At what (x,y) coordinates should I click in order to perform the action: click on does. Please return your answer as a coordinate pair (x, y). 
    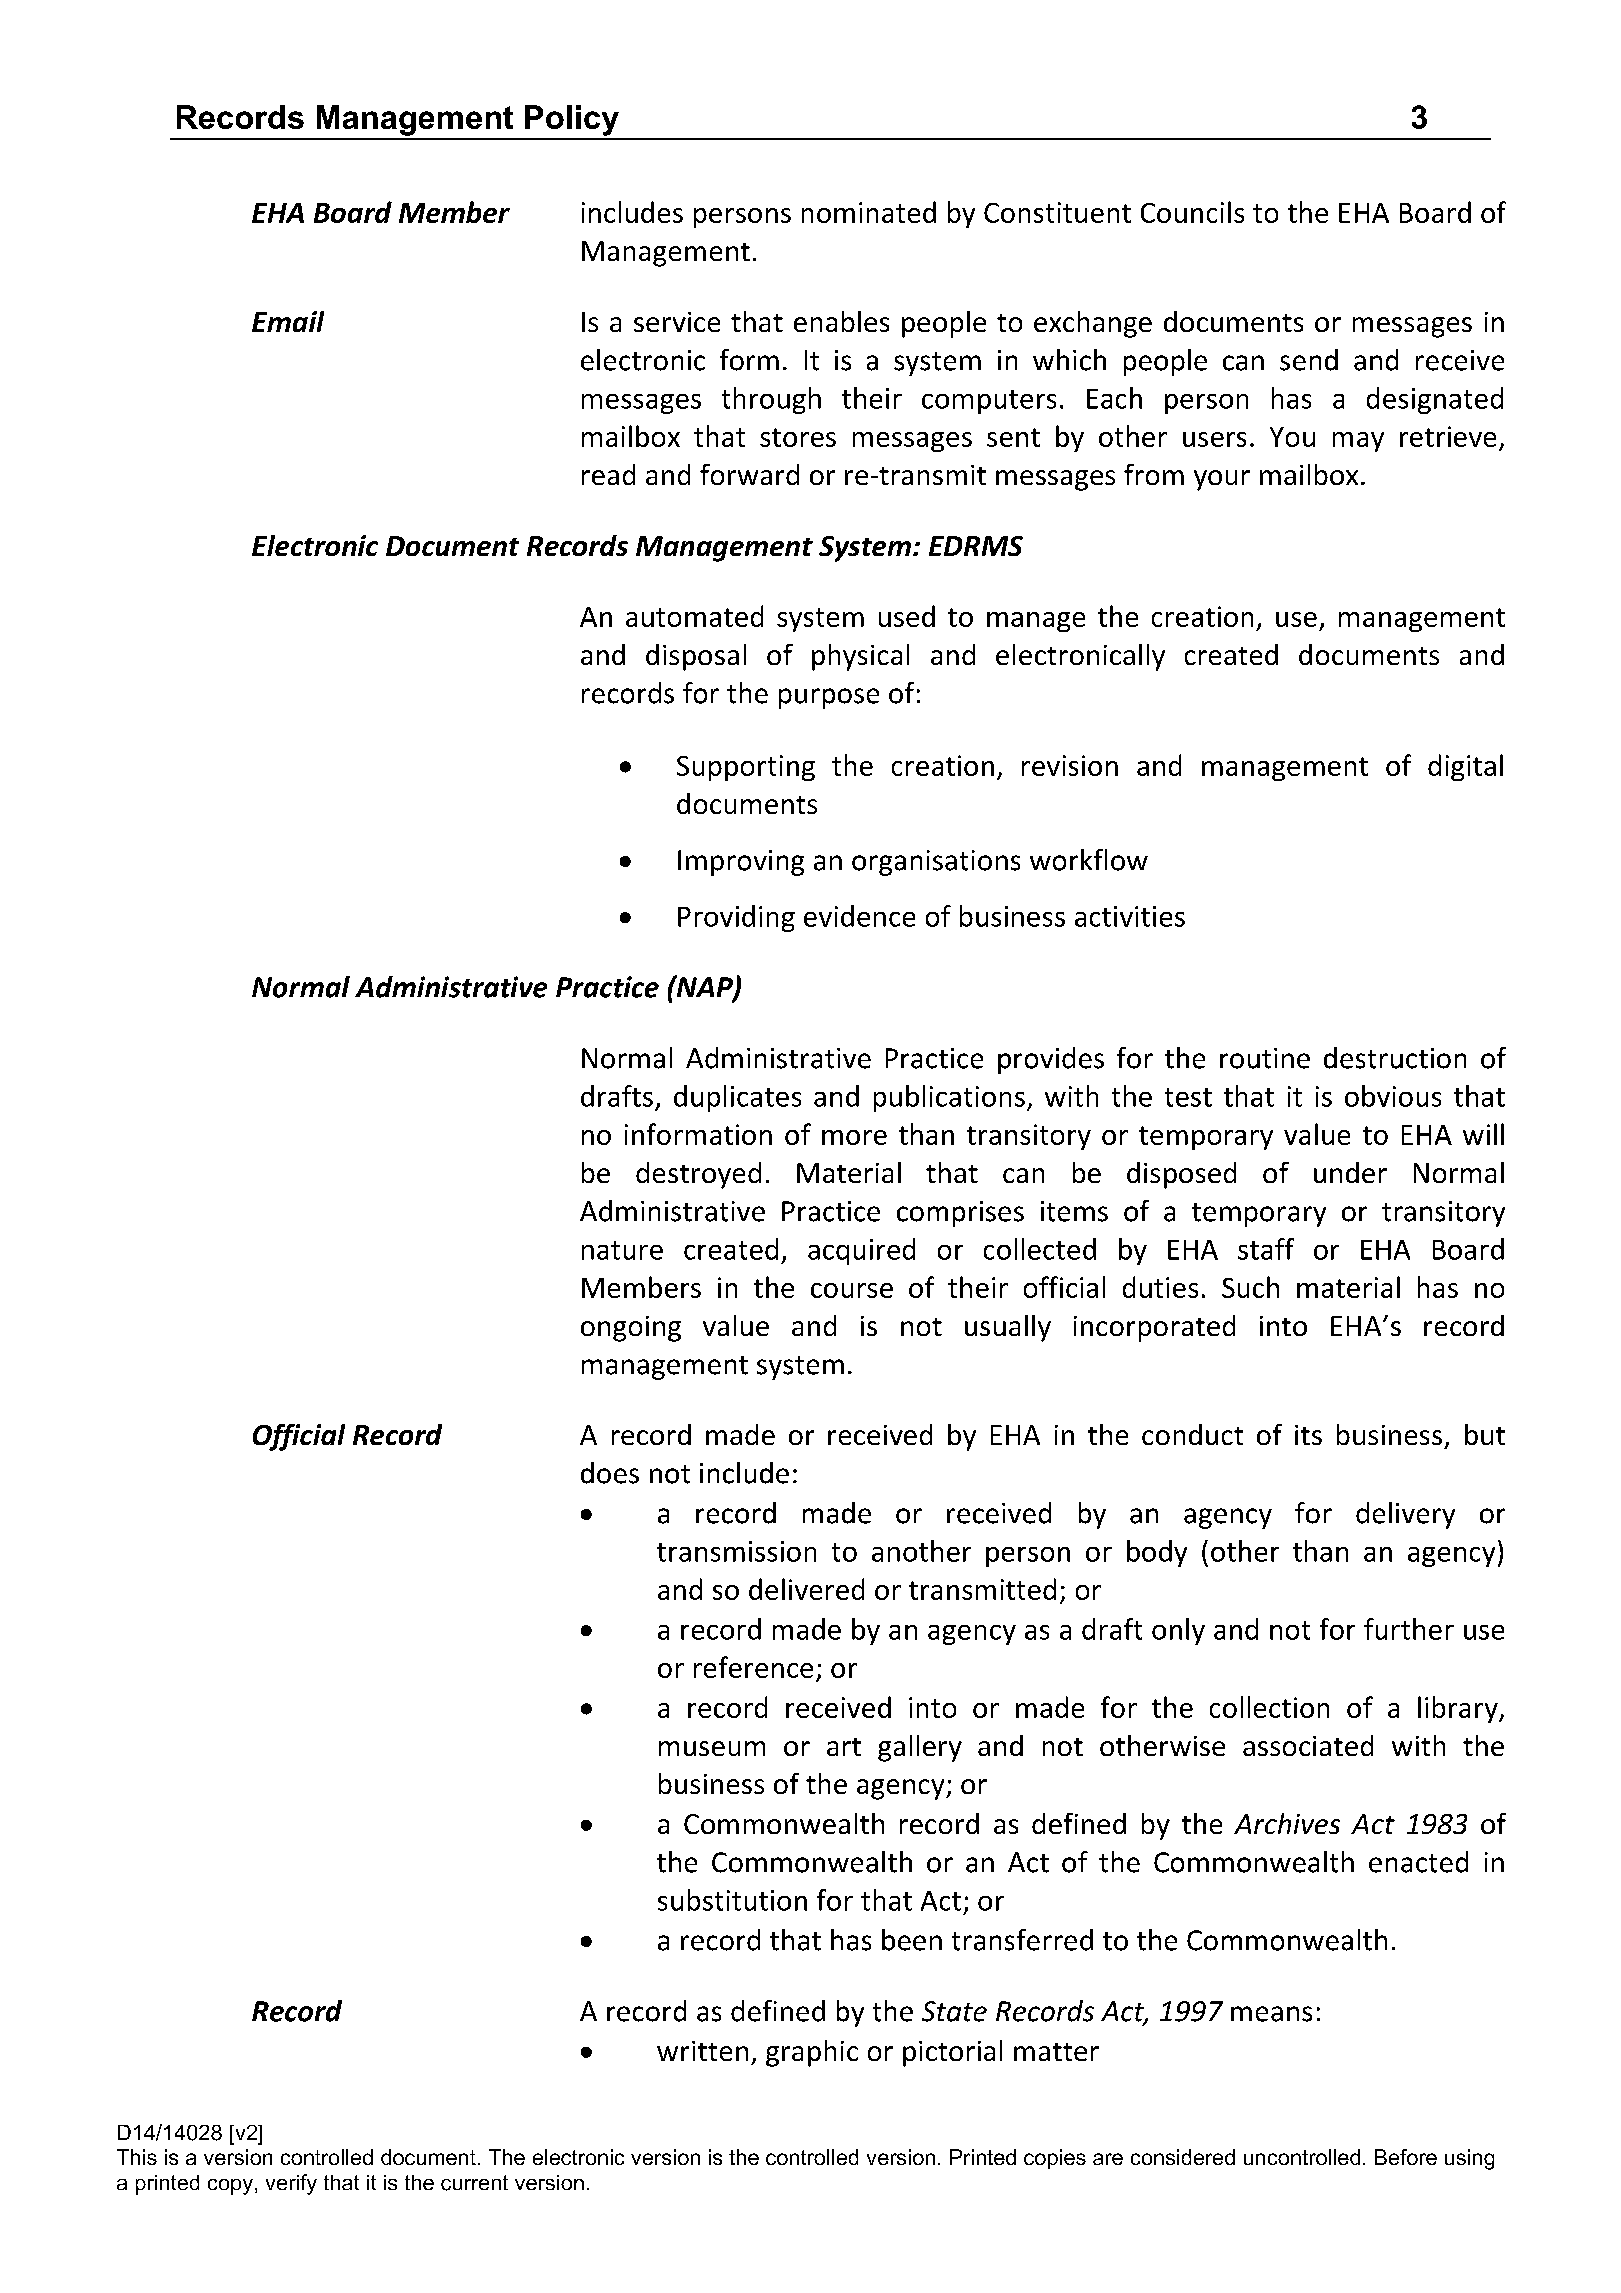
    Looking at the image, I should click on (610, 1473).
